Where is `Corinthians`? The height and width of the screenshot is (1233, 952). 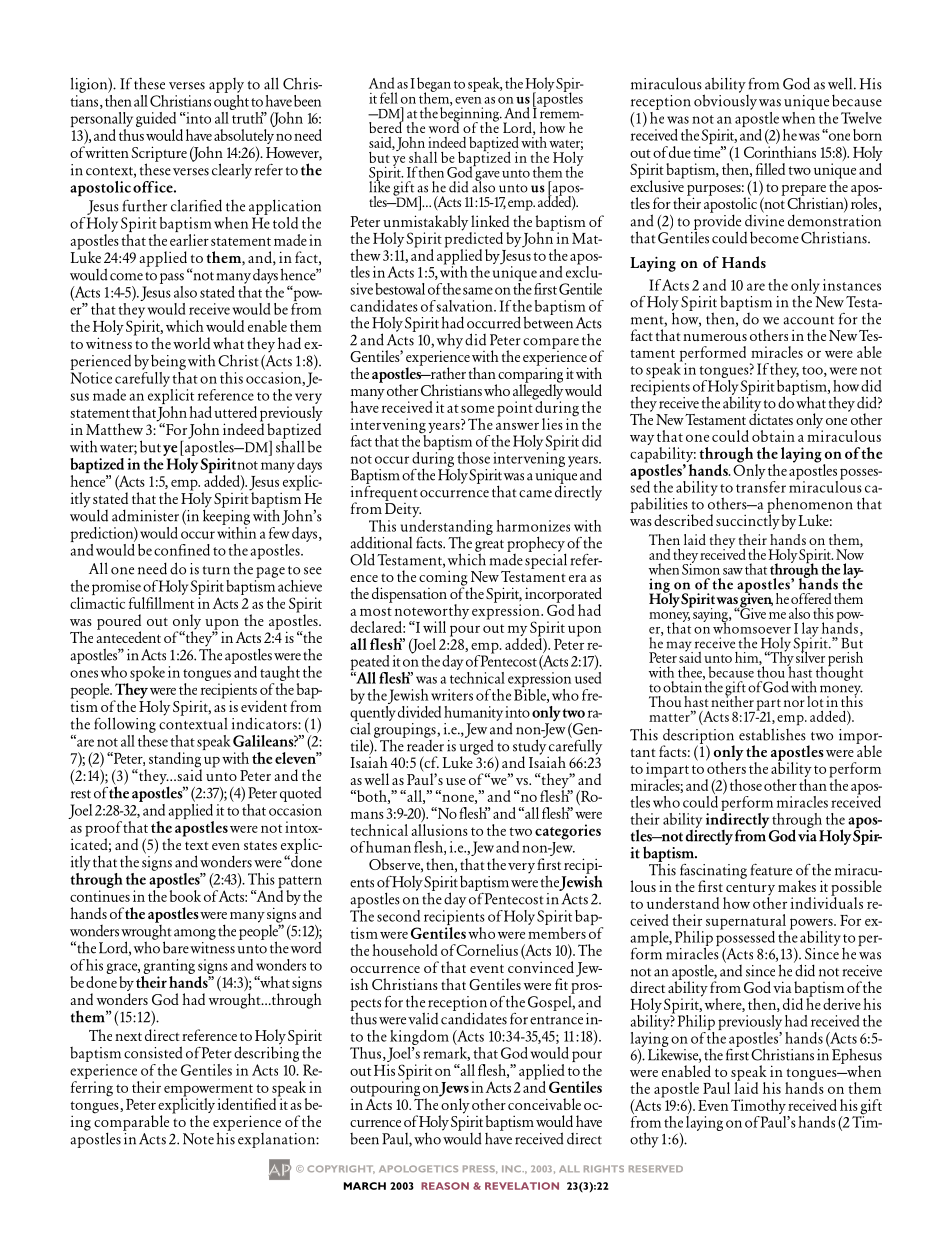
Corinthians is located at coordinates (780, 152).
